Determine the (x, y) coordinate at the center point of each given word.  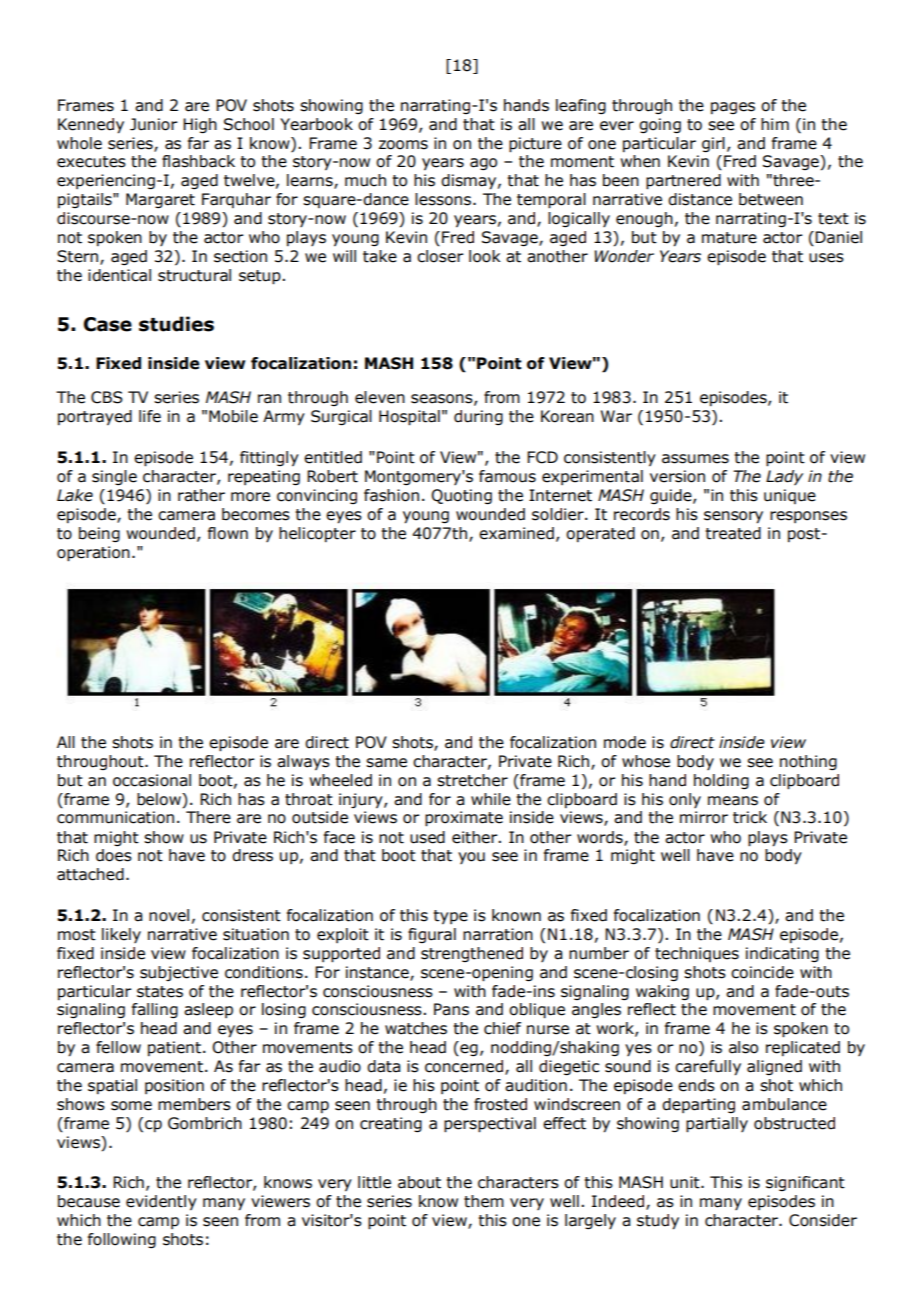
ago (483, 164)
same (386, 763)
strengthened (472, 954)
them (484, 1201)
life (150, 416)
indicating (782, 954)
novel (169, 915)
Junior (153, 124)
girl (713, 144)
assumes (695, 459)
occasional (152, 780)
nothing (808, 762)
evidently (161, 1203)
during (478, 417)
